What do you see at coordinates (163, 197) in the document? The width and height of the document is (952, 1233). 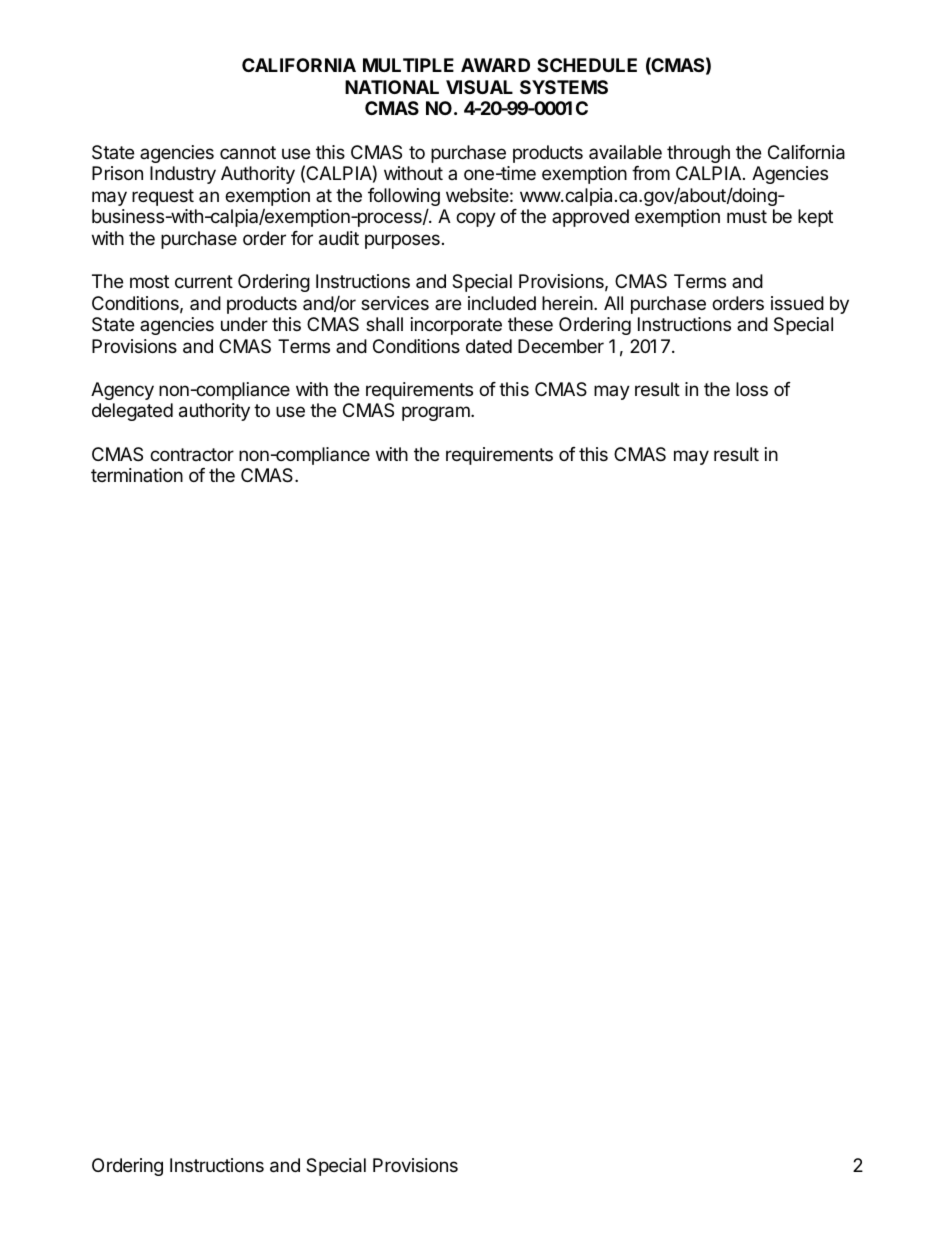 I see `request` at bounding box center [163, 197].
